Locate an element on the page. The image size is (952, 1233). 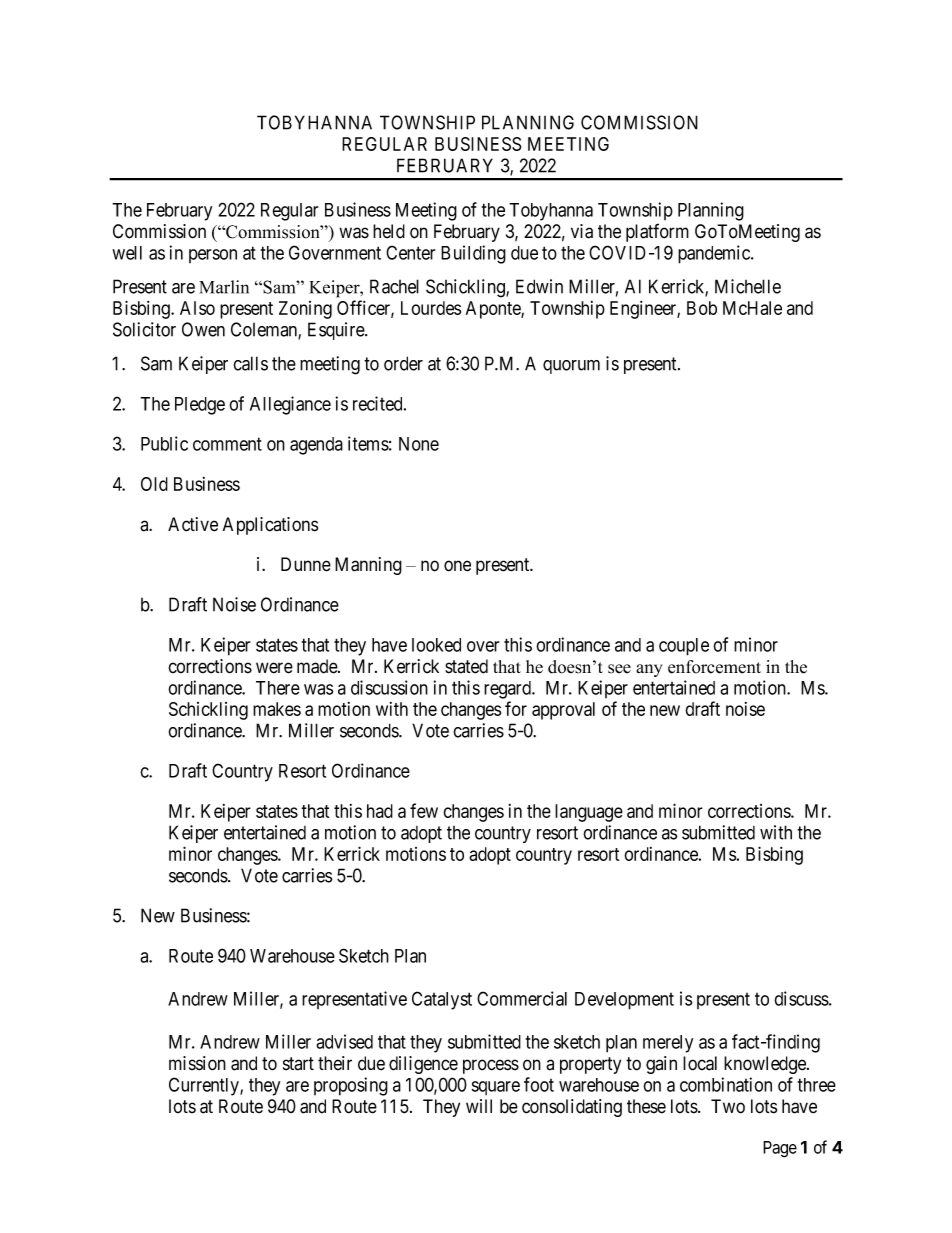
Two is located at coordinates (728, 1106).
